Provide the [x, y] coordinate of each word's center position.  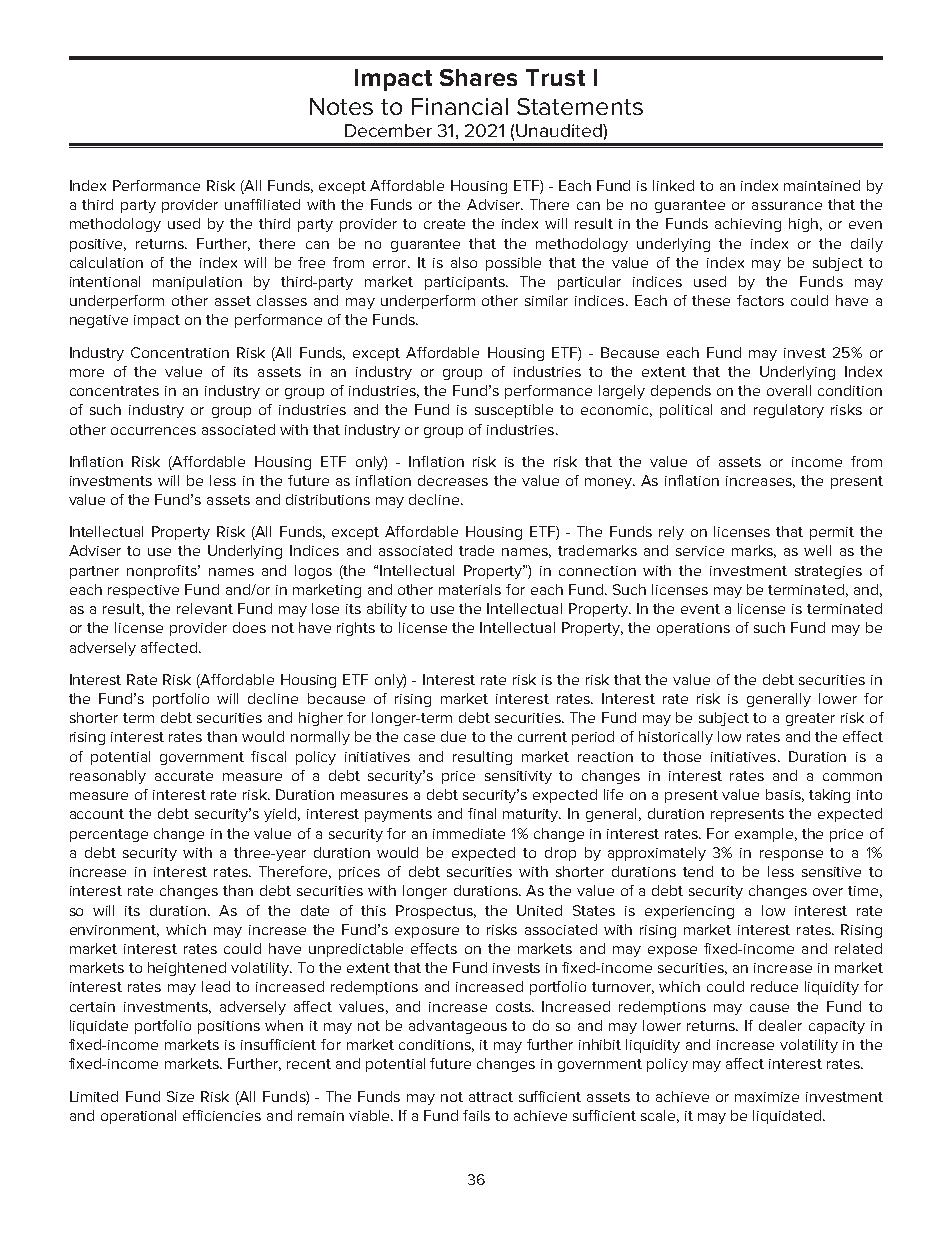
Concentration [180, 352]
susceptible [514, 411]
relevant [205, 608]
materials [470, 589]
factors [760, 300]
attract [491, 1097]
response [791, 855]
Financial [460, 106]
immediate [469, 833]
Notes [341, 106]
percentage [109, 835]
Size [180, 1096]
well [817, 550]
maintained [822, 185]
